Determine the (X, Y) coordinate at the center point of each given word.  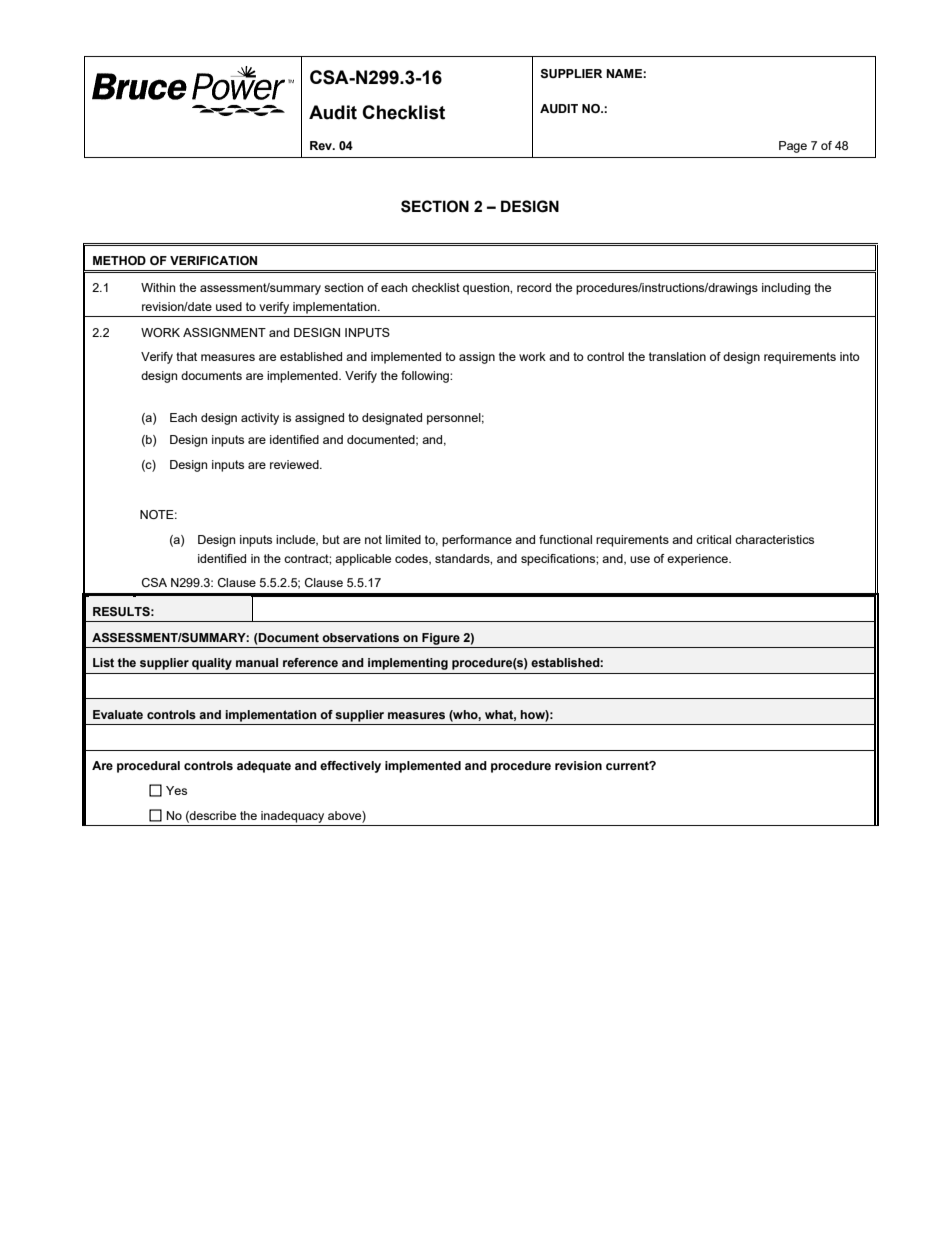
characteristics (774, 539)
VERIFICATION (213, 260)
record (534, 287)
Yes (176, 790)
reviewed (295, 464)
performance (477, 541)
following (426, 377)
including (786, 289)
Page (793, 147)
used (229, 306)
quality (212, 664)
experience (698, 560)
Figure (441, 639)
